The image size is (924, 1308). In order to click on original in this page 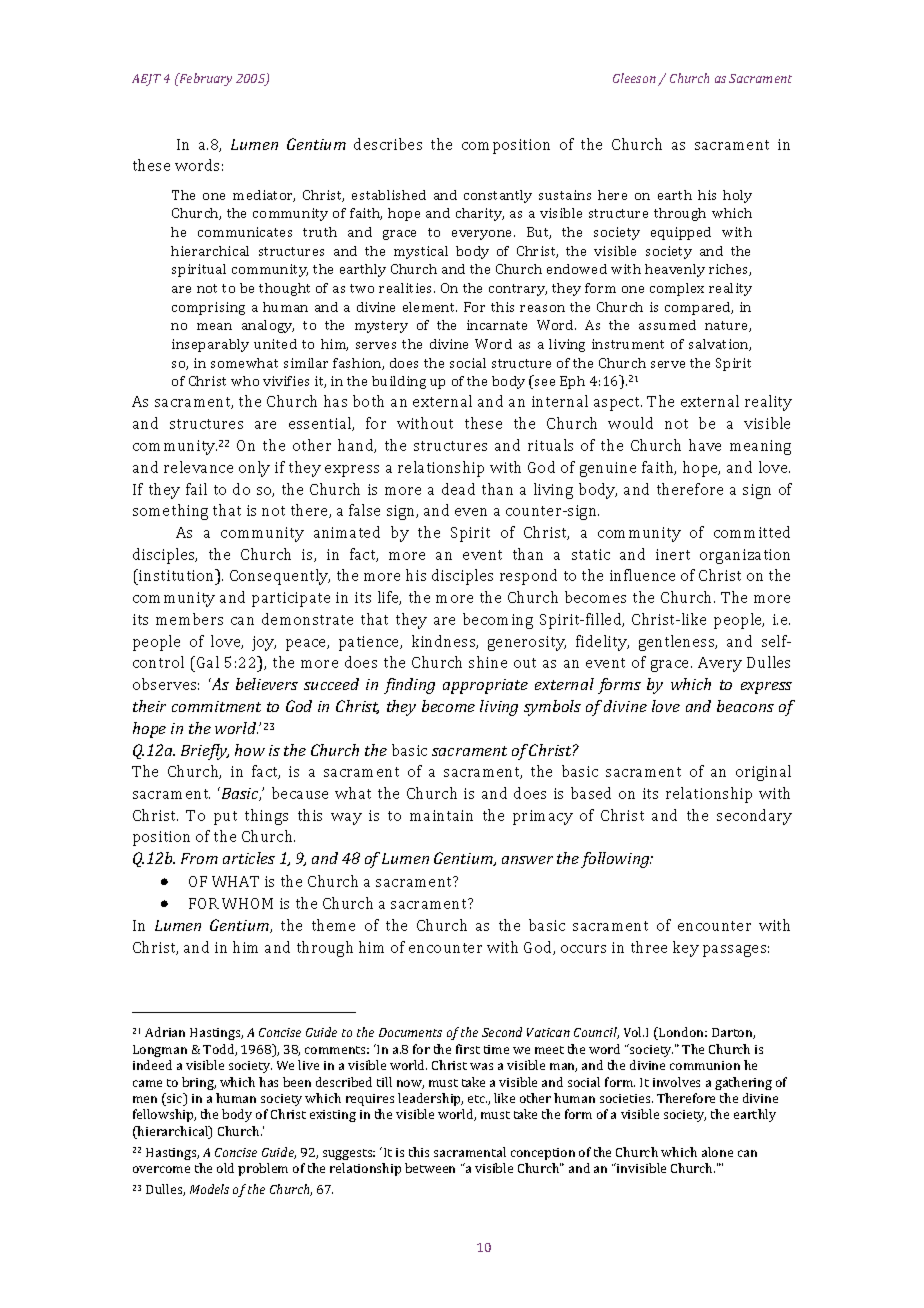, I will do `click(763, 773)`.
